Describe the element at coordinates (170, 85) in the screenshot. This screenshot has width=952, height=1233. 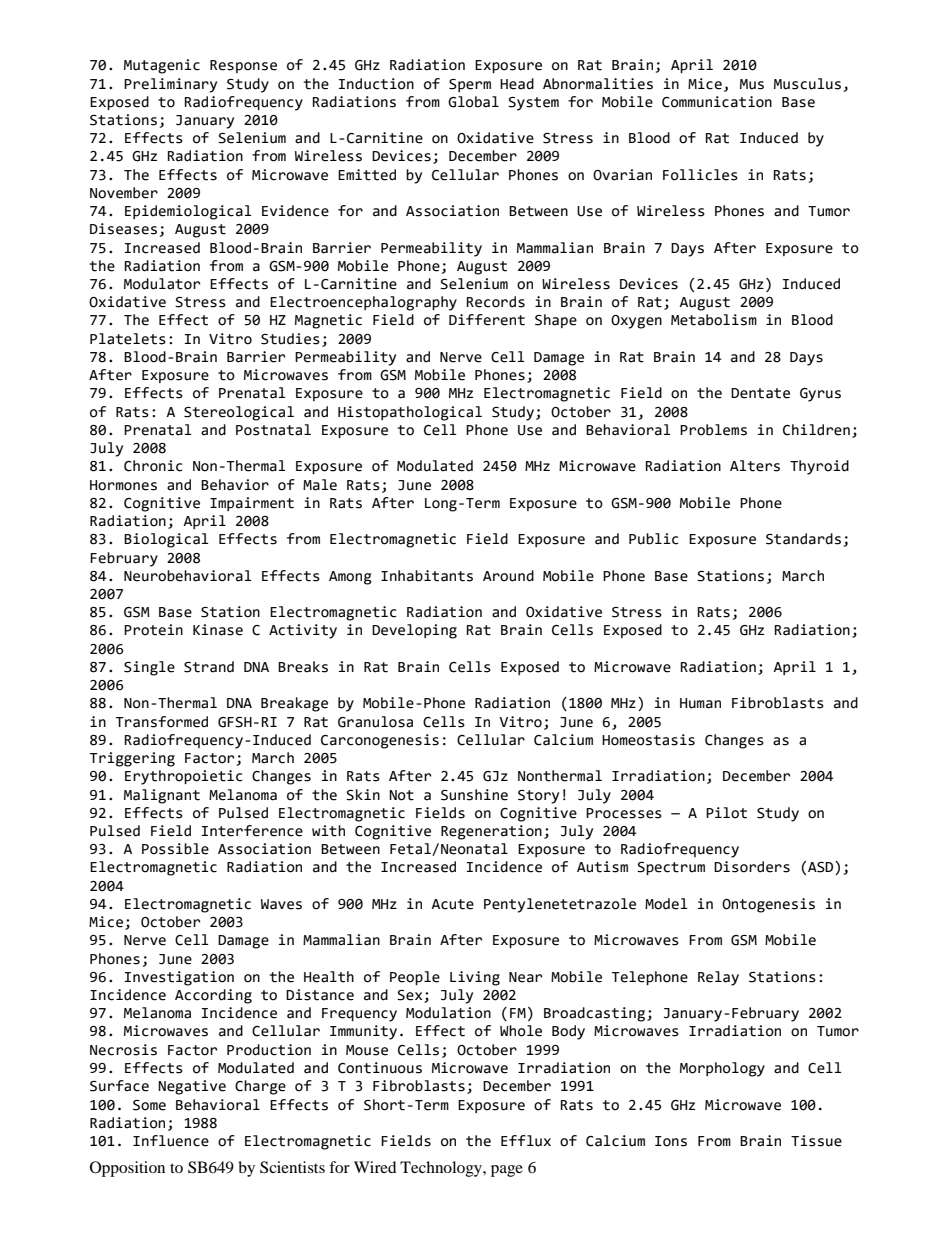
I see `Preliminary` at that location.
